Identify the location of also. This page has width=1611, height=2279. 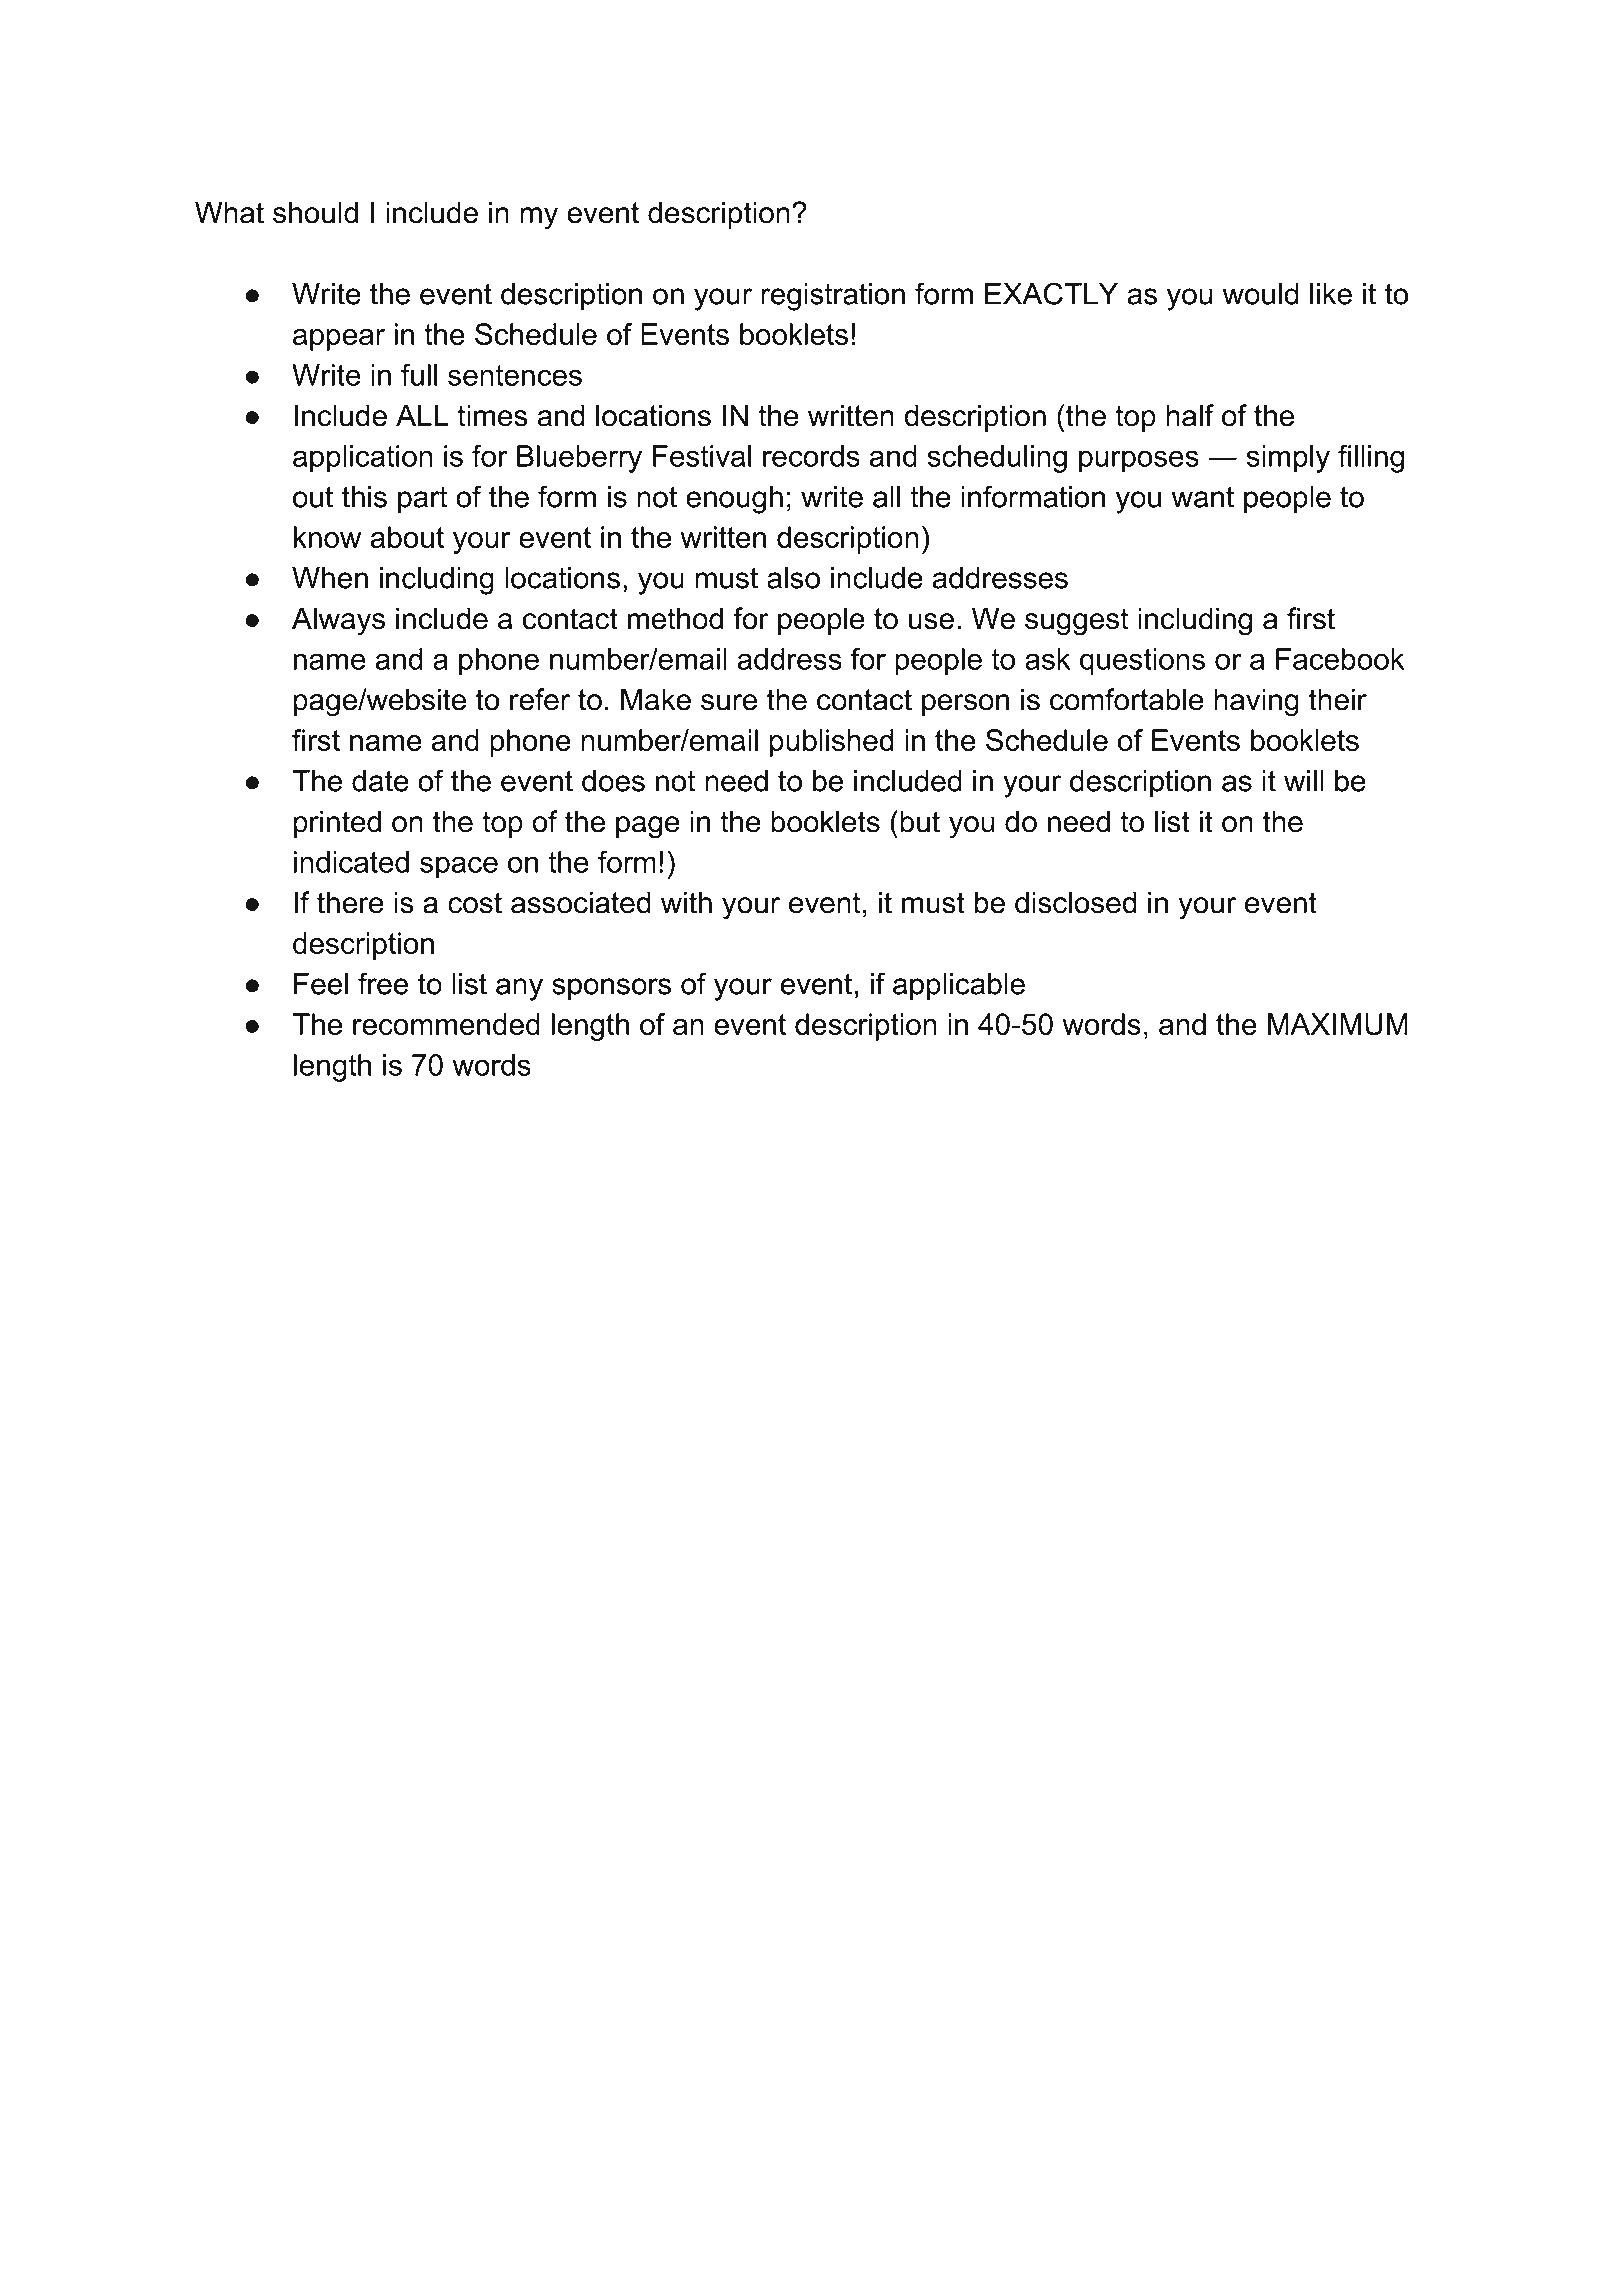
(793, 578).
